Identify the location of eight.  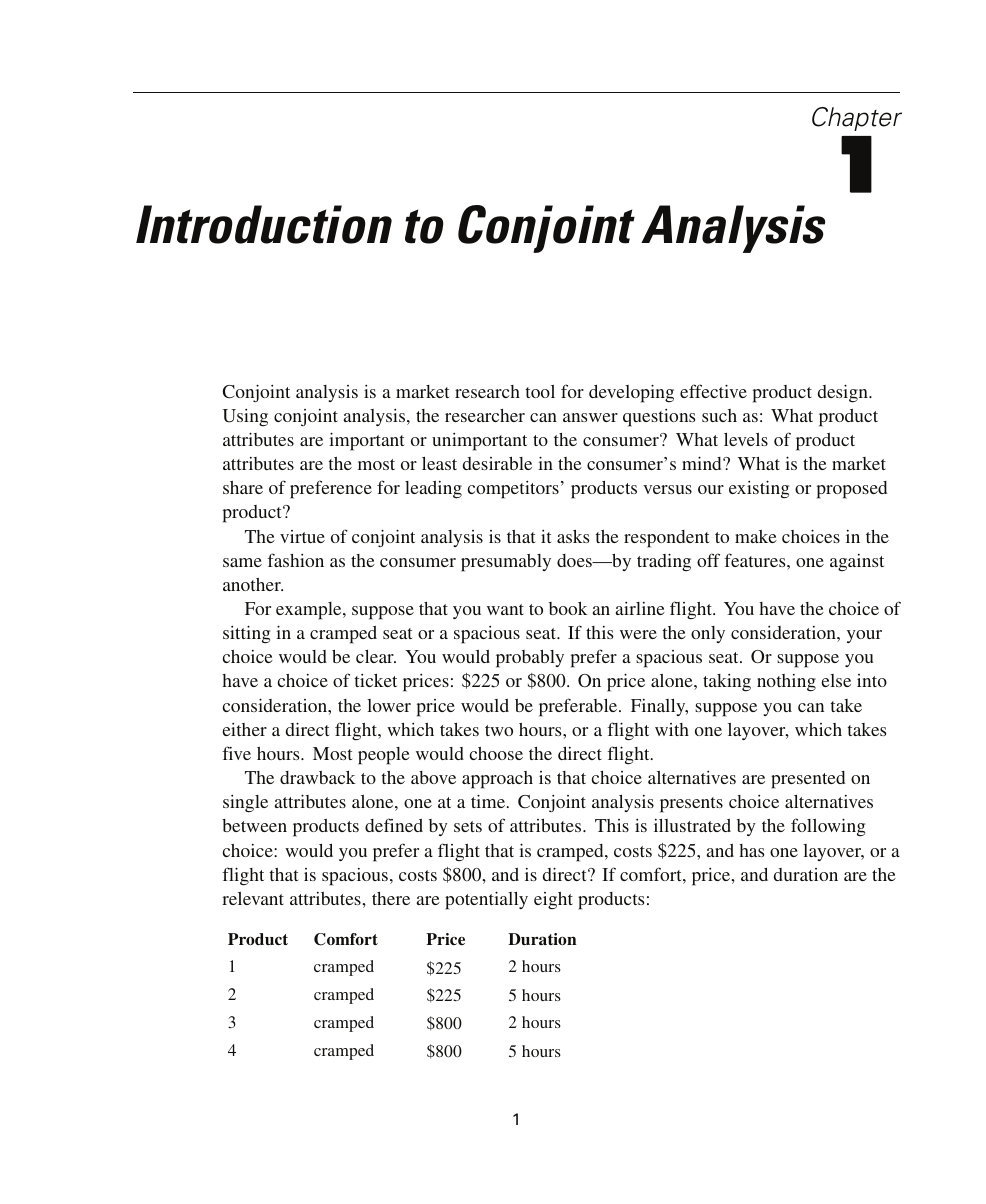
(553, 900).
